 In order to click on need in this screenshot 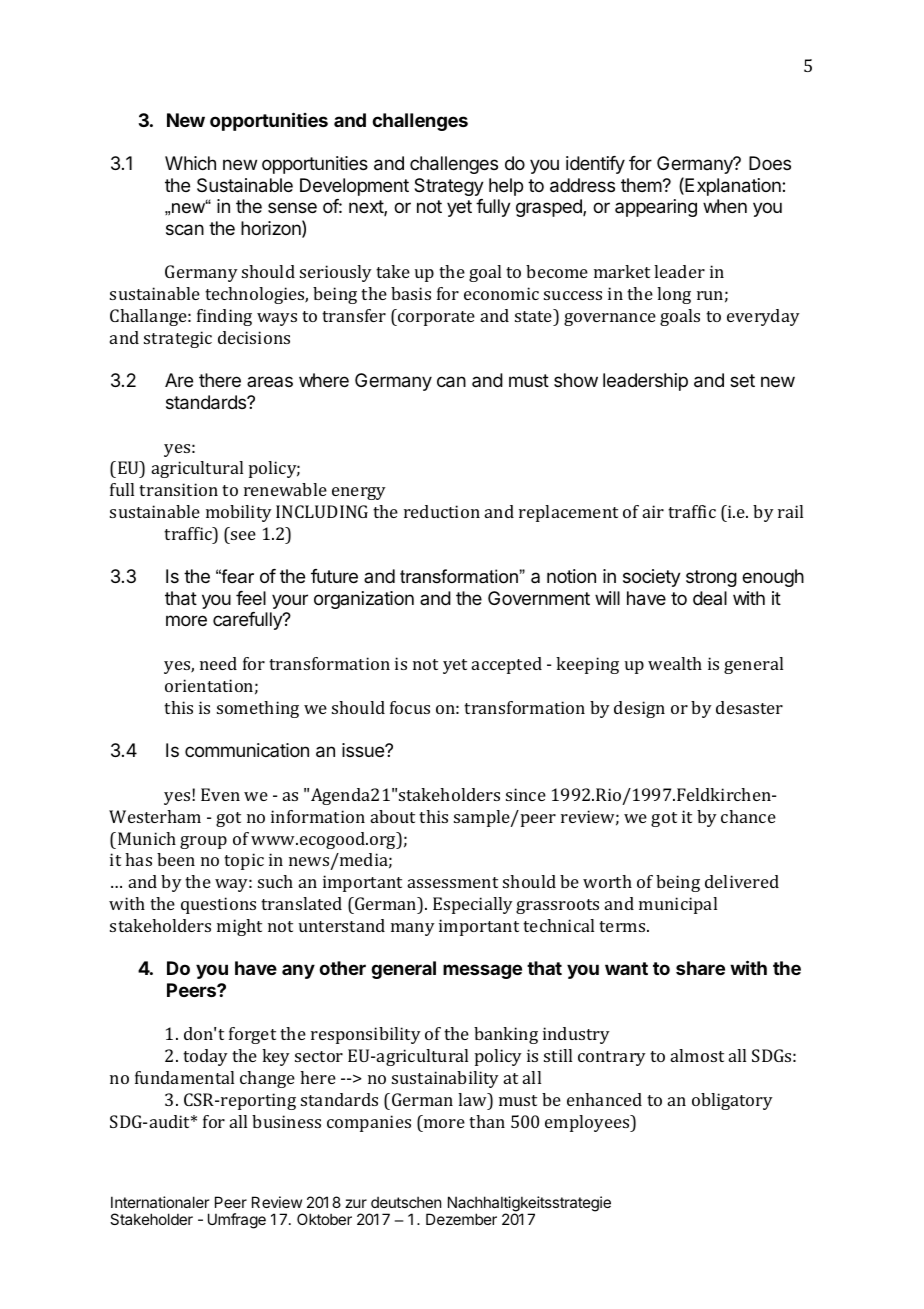, I will do `click(218, 663)`.
